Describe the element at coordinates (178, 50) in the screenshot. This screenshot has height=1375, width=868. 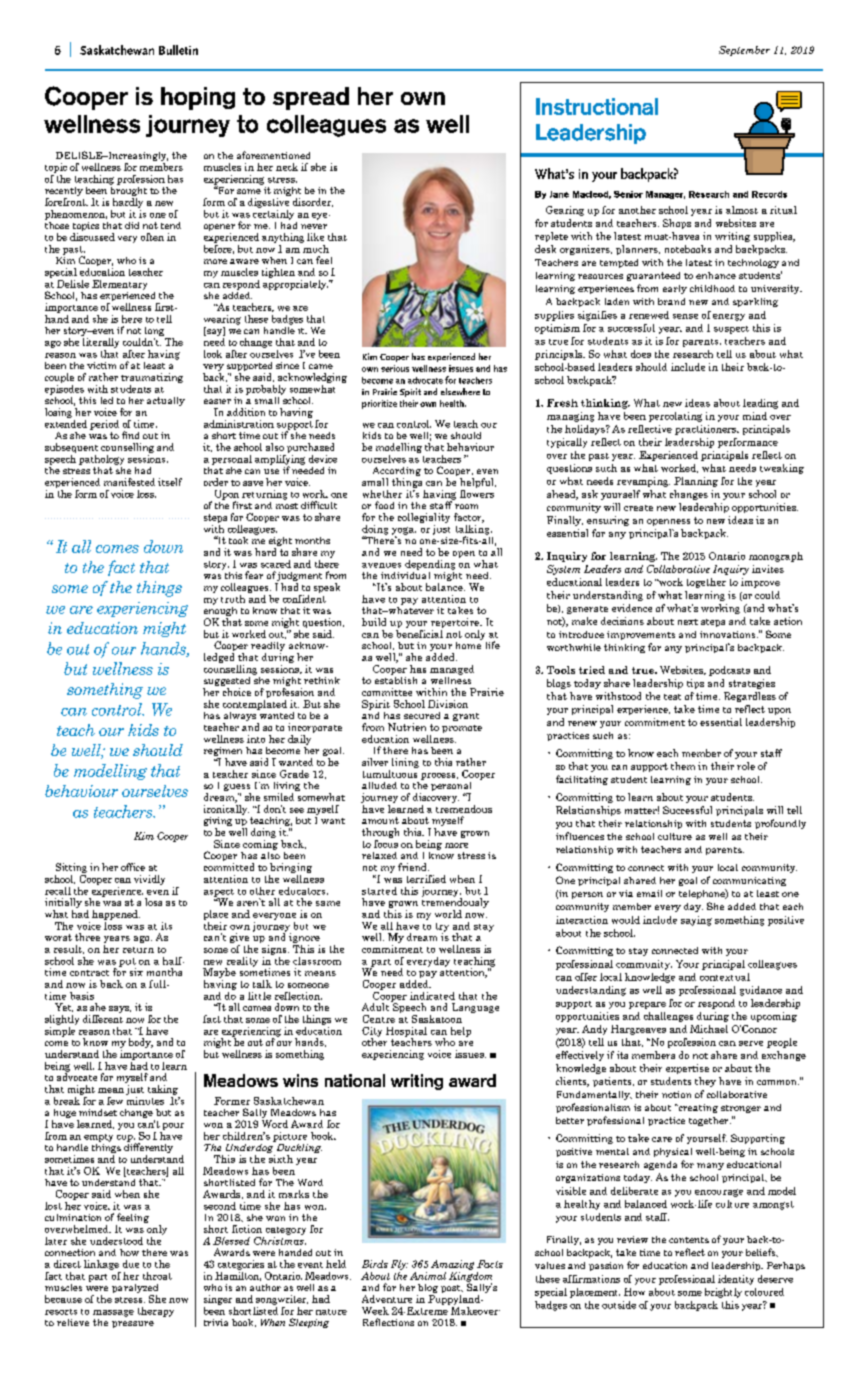
I see `Bulletin` at that location.
